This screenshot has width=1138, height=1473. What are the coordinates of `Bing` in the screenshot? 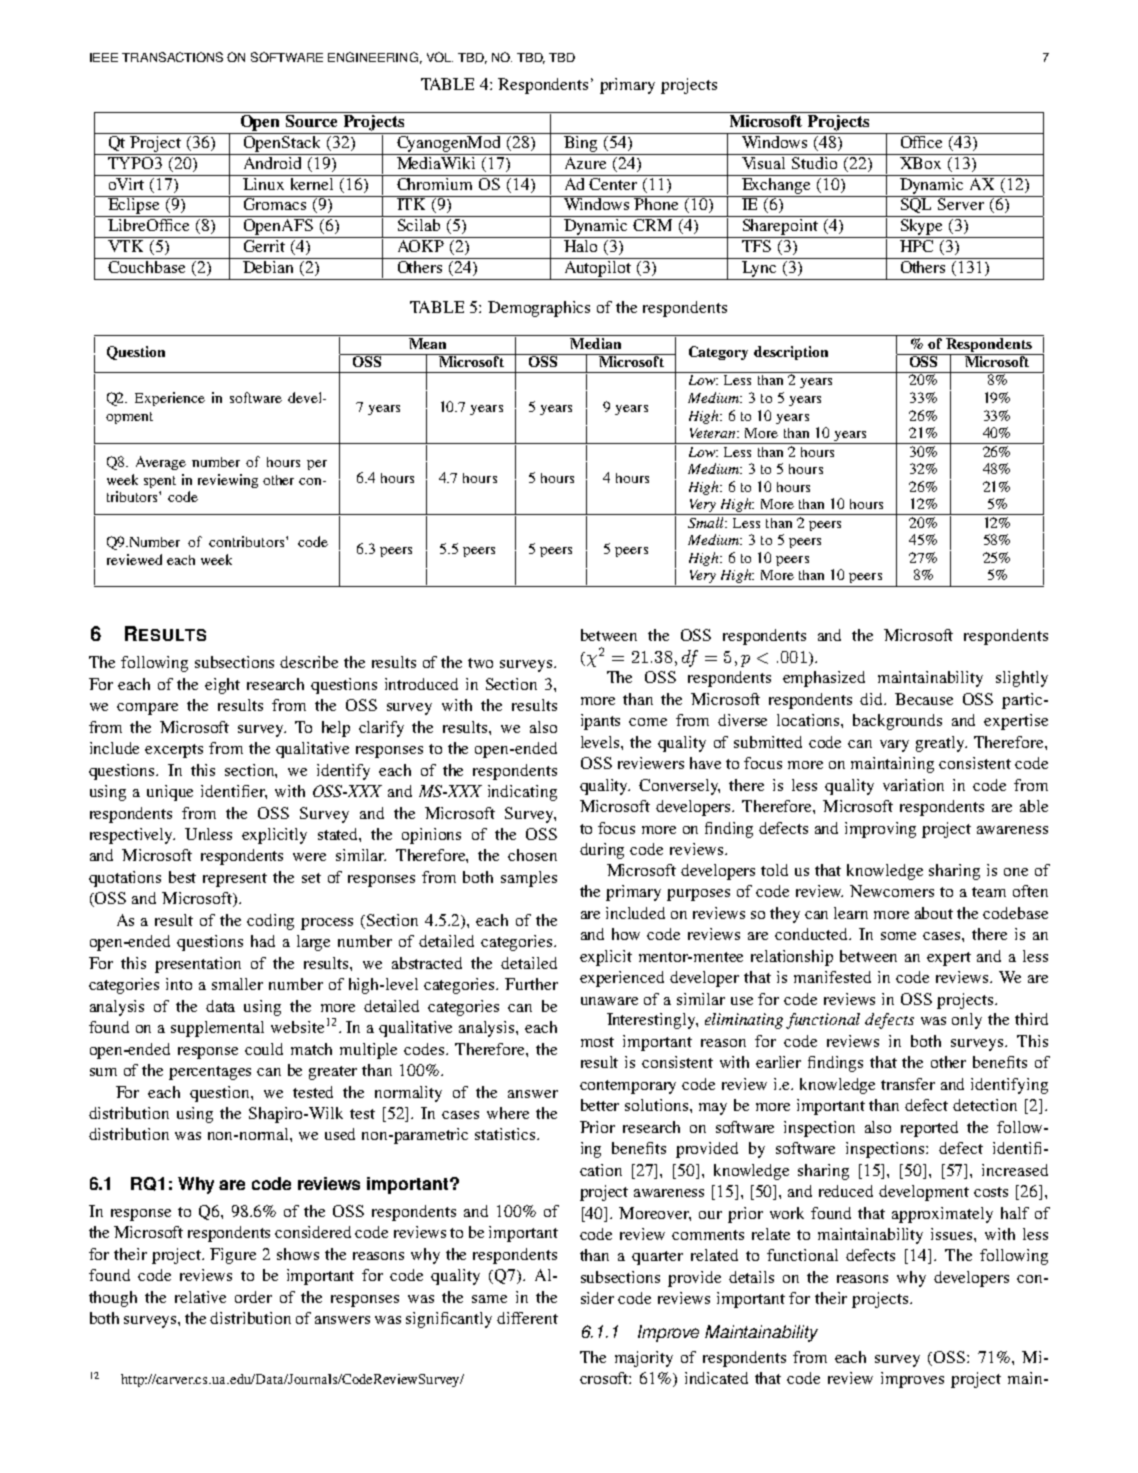 It's located at (581, 142).
